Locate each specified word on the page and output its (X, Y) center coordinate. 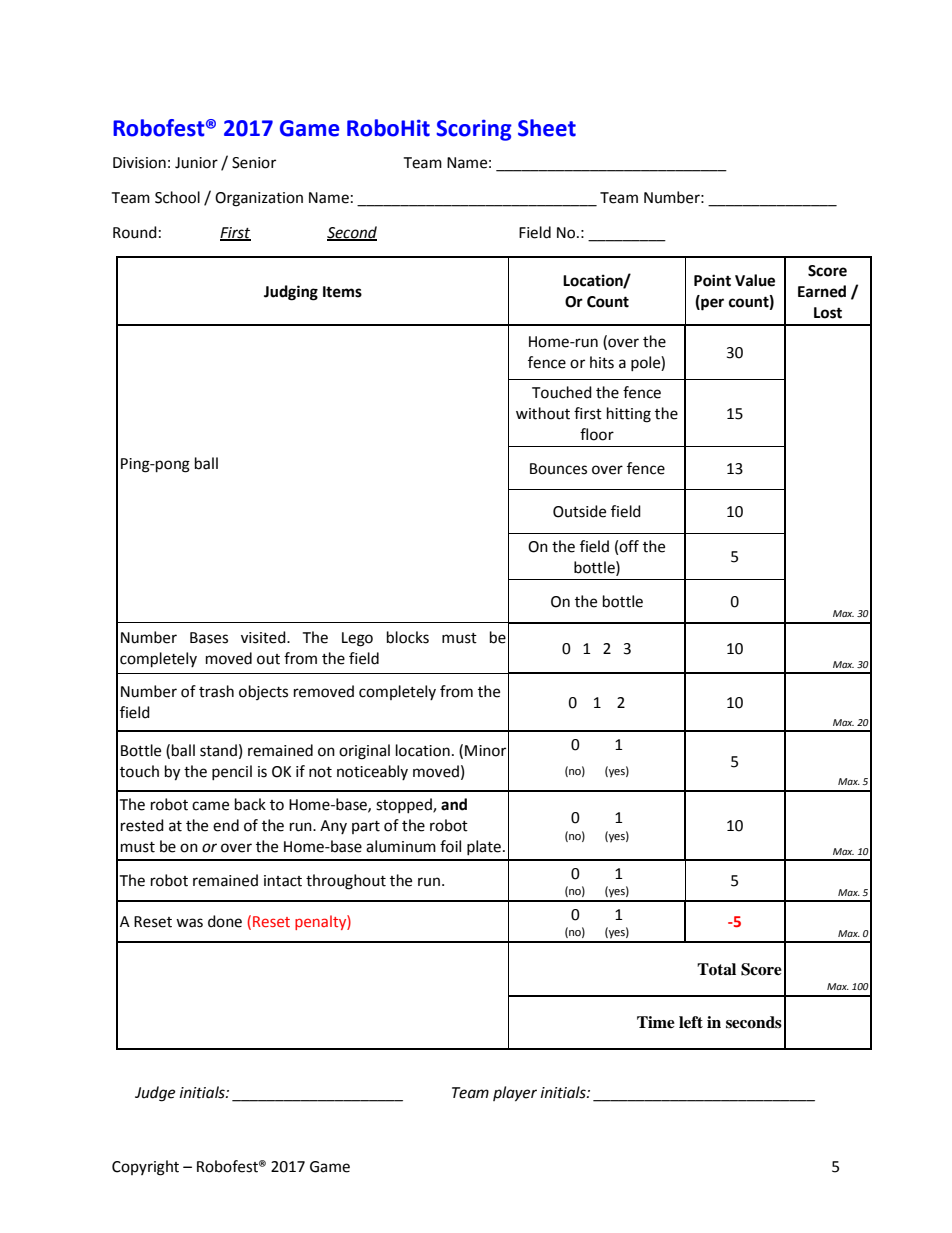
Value (755, 280)
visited (264, 637)
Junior (196, 163)
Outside (579, 511)
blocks (408, 637)
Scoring (474, 130)
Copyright (145, 1168)
